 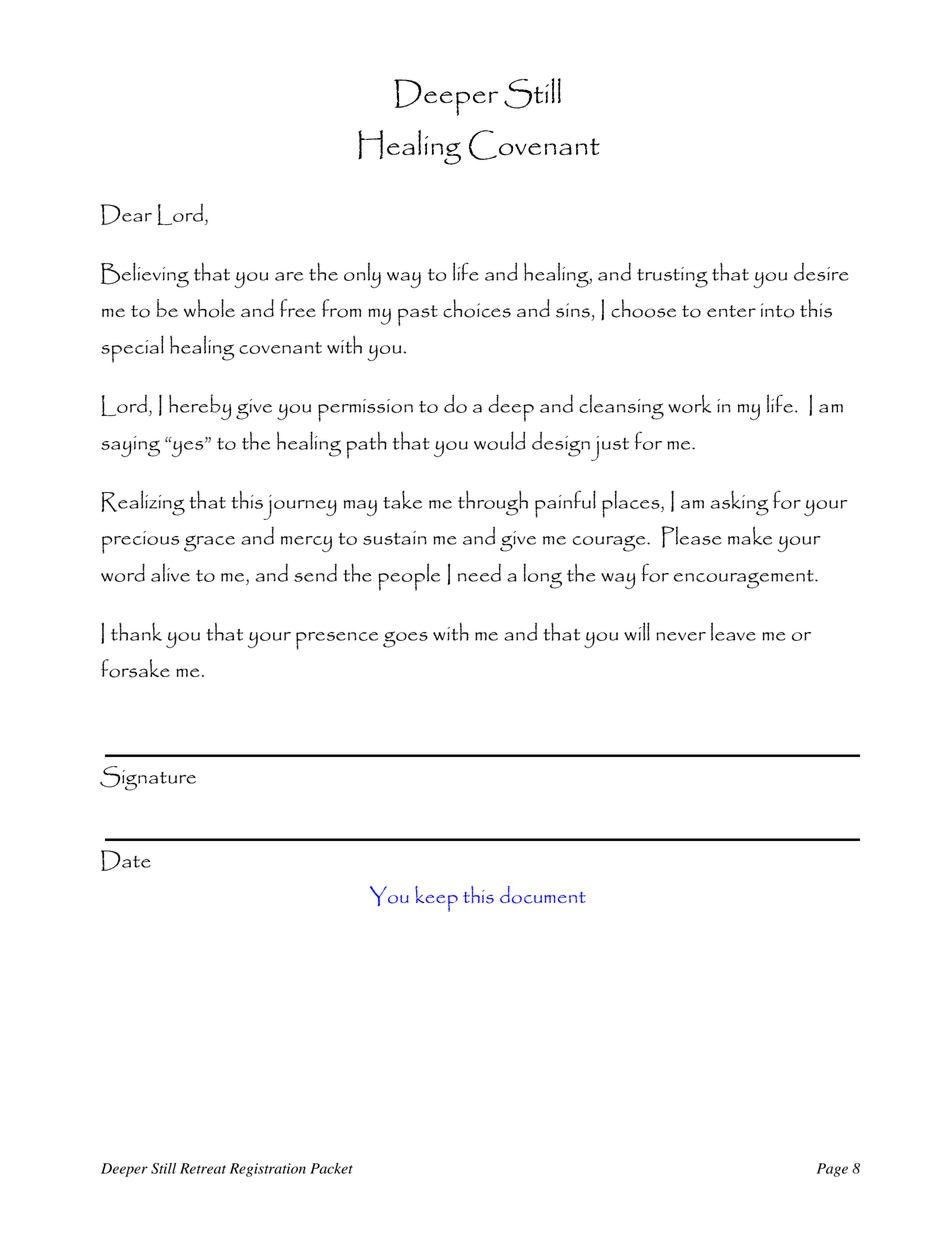 I want to click on document, so click(x=543, y=895).
